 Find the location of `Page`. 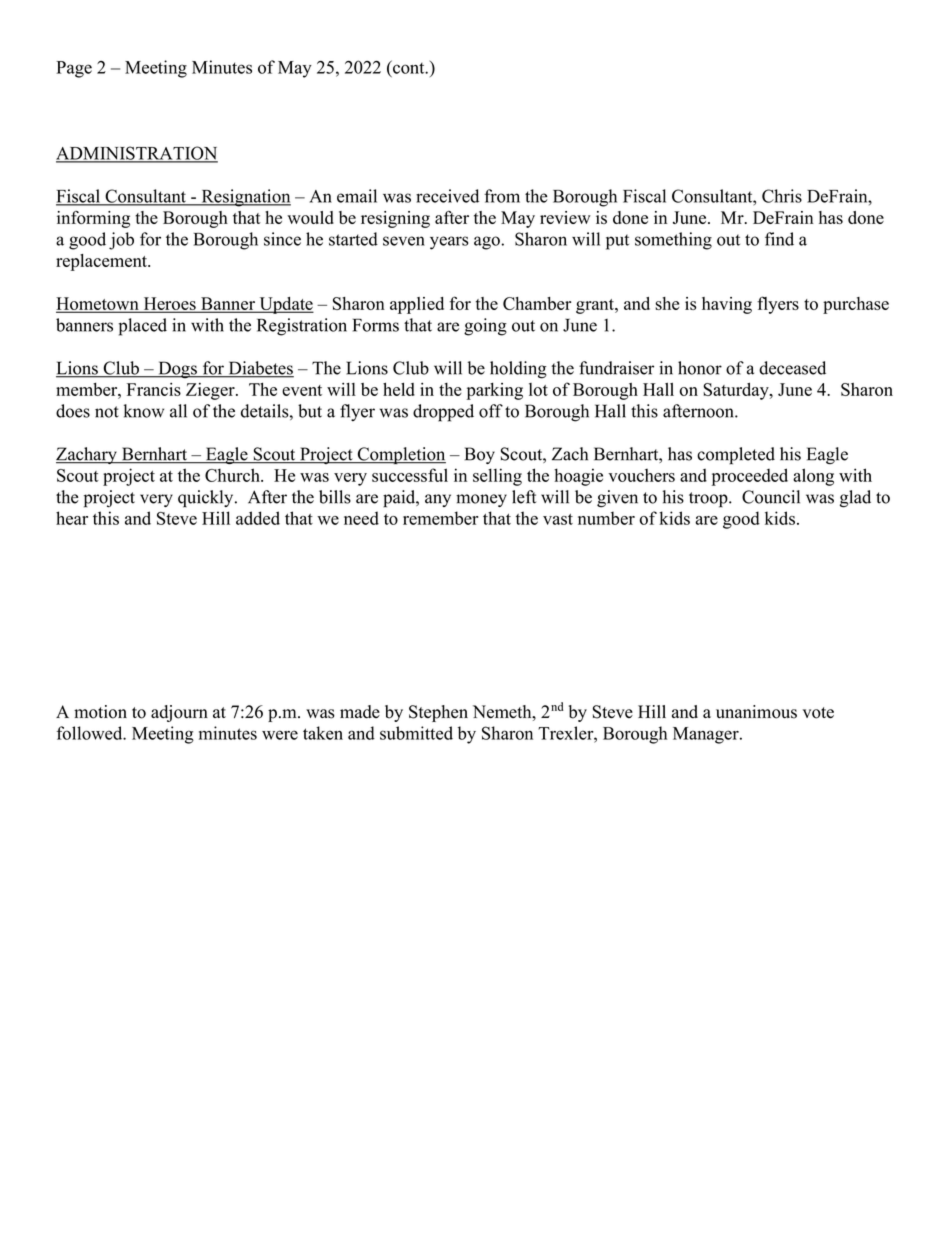

Page is located at coordinates (74, 69).
